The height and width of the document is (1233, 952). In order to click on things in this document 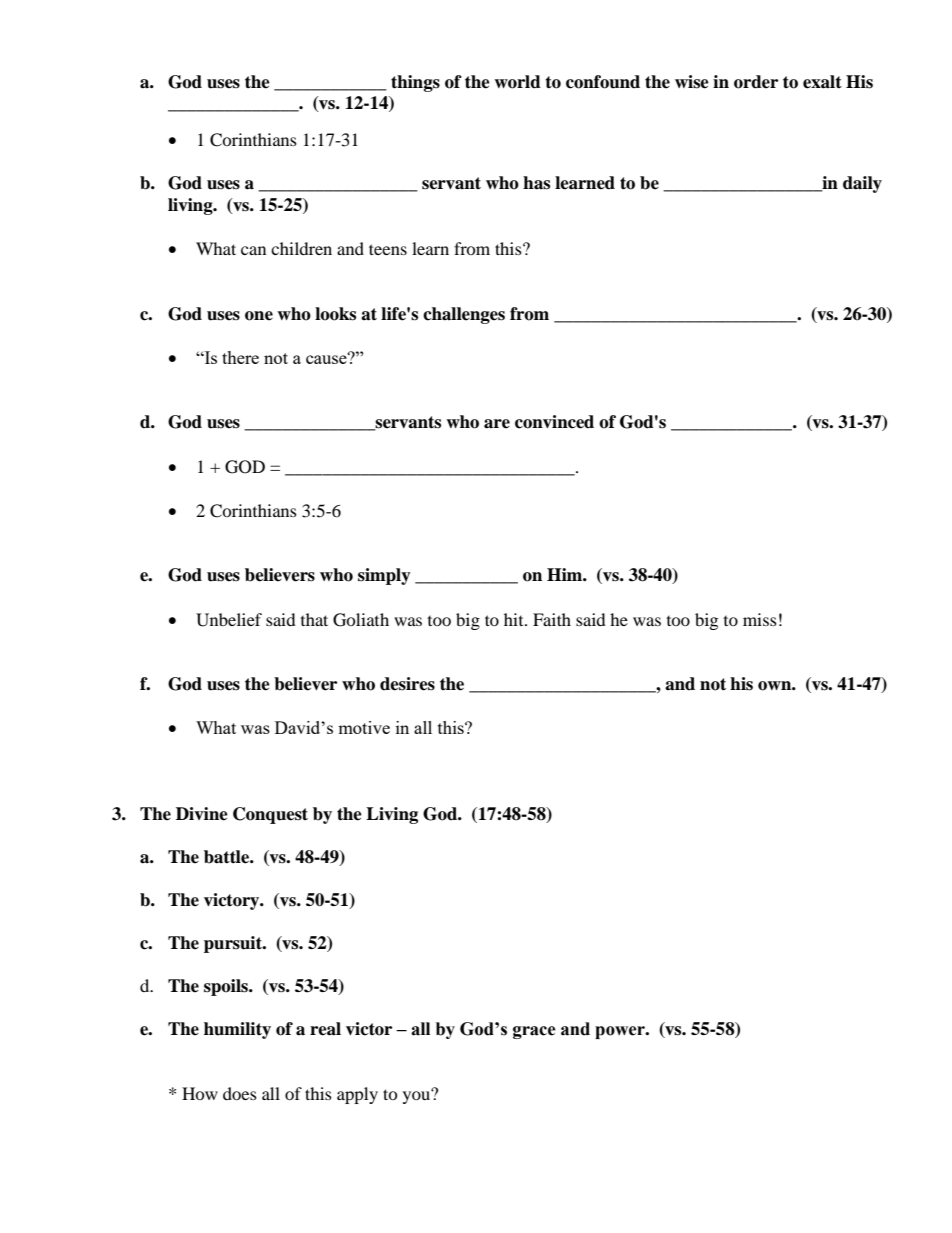, I will do `click(415, 83)`.
